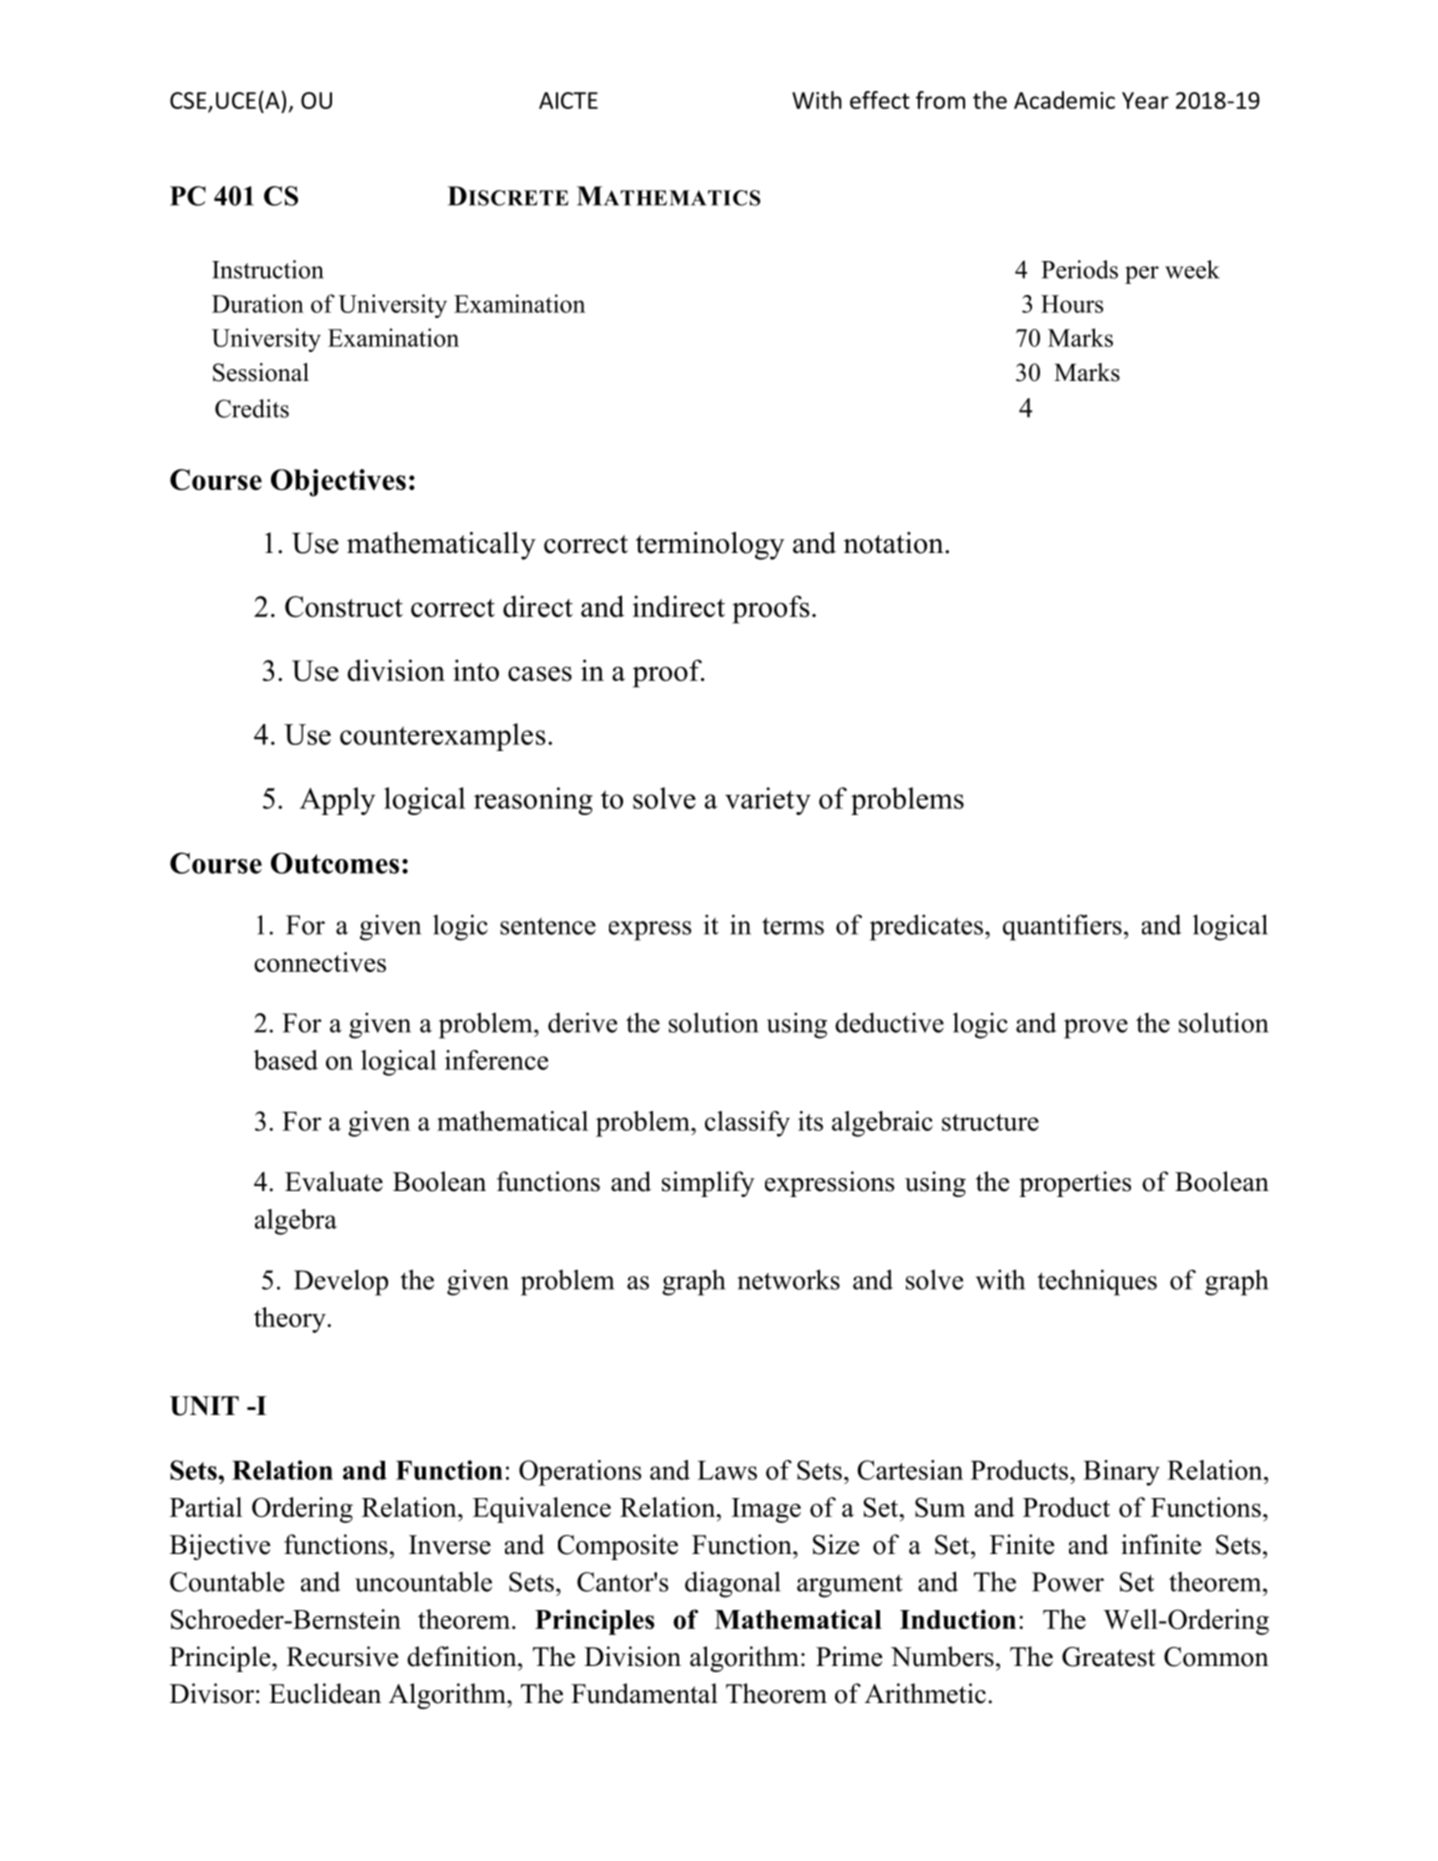  I want to click on terminology, so click(710, 546).
